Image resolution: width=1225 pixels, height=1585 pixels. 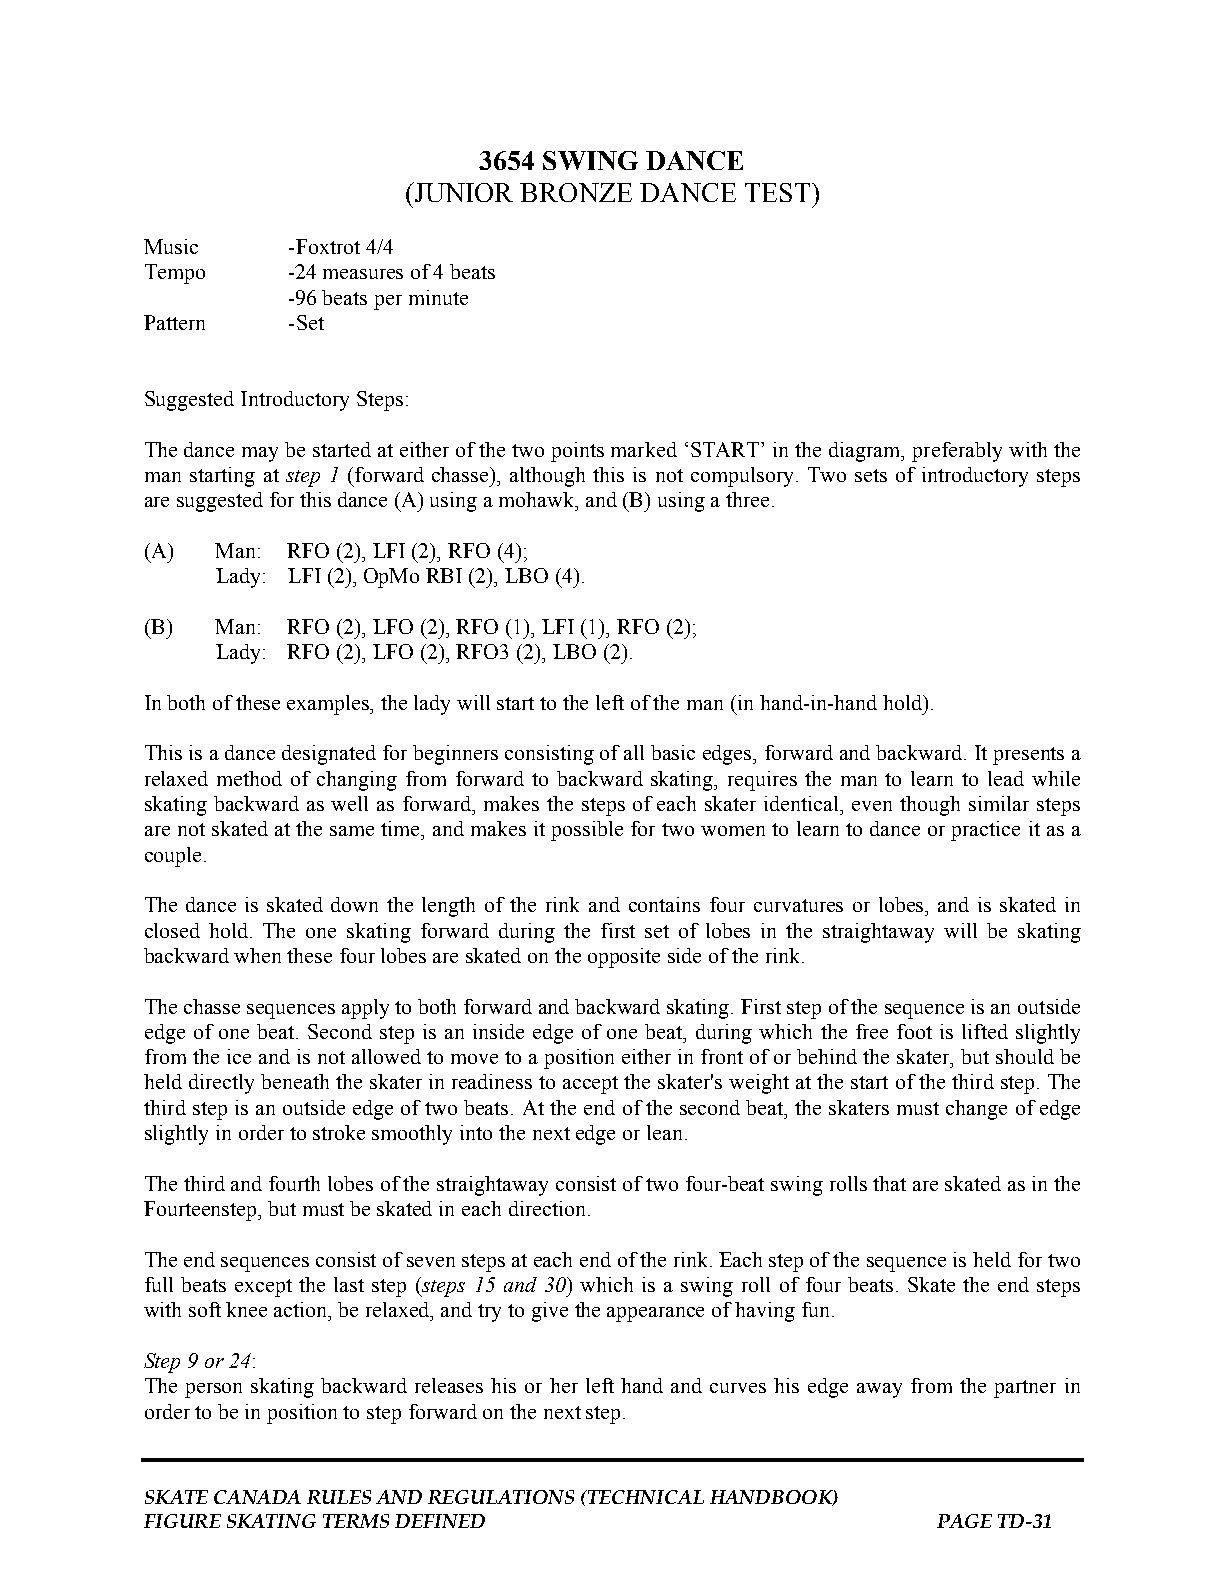 I want to click on PAGE, so click(x=964, y=1521).
